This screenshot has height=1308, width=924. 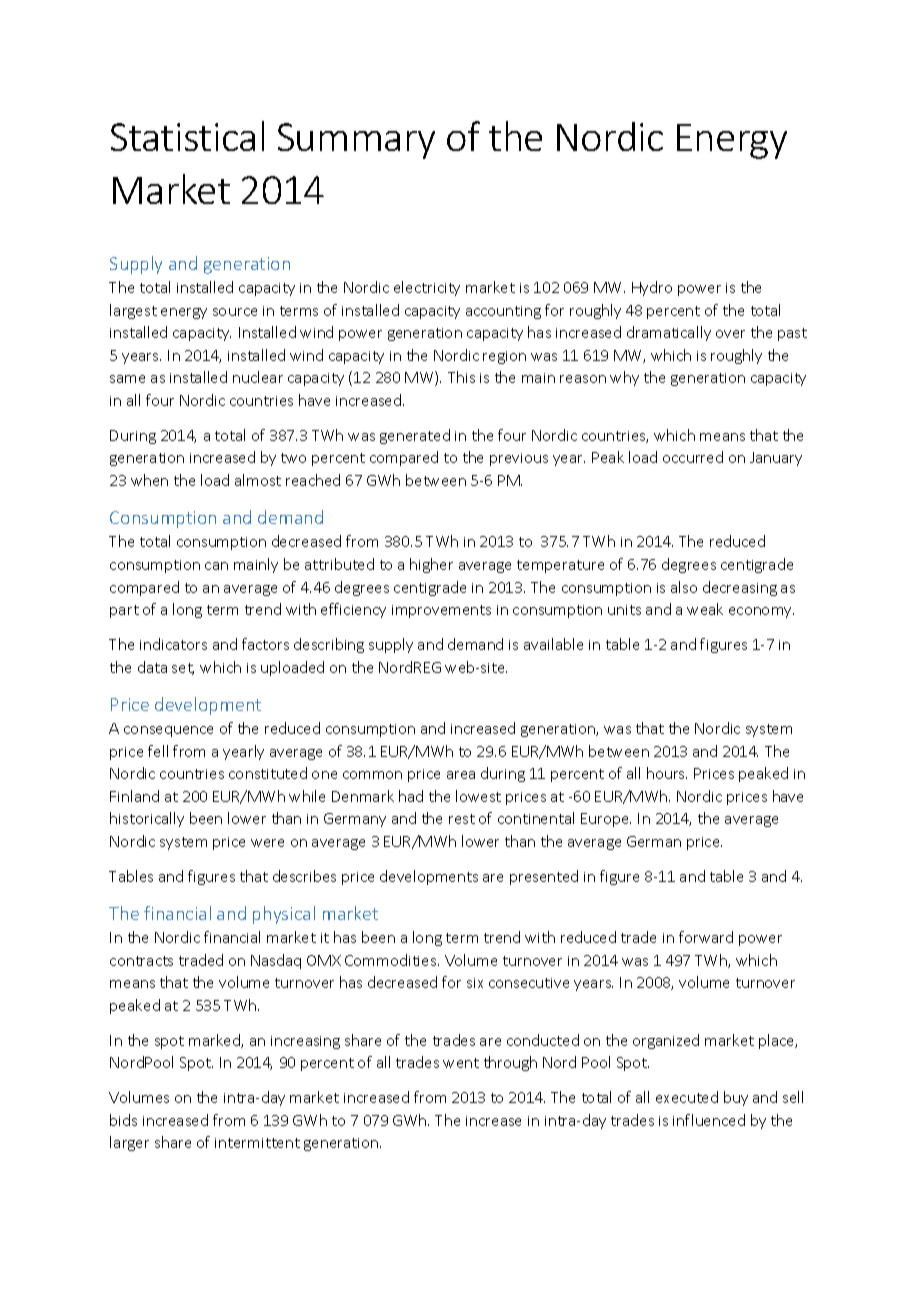 I want to click on weak, so click(x=705, y=609).
